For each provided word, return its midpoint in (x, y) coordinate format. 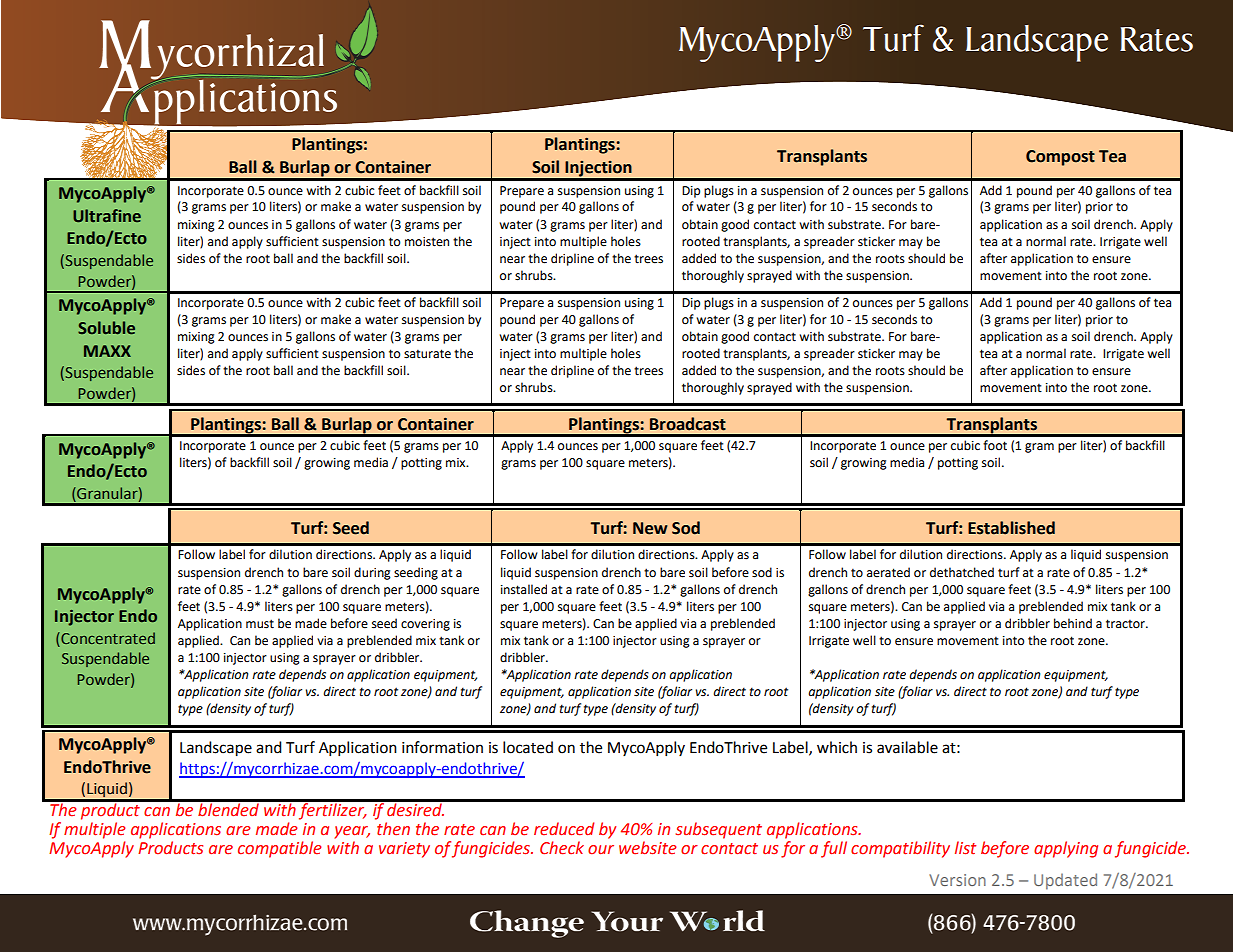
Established (1011, 528)
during (372, 573)
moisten (427, 242)
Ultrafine (107, 215)
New (650, 528)
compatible (279, 849)
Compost (1060, 158)
